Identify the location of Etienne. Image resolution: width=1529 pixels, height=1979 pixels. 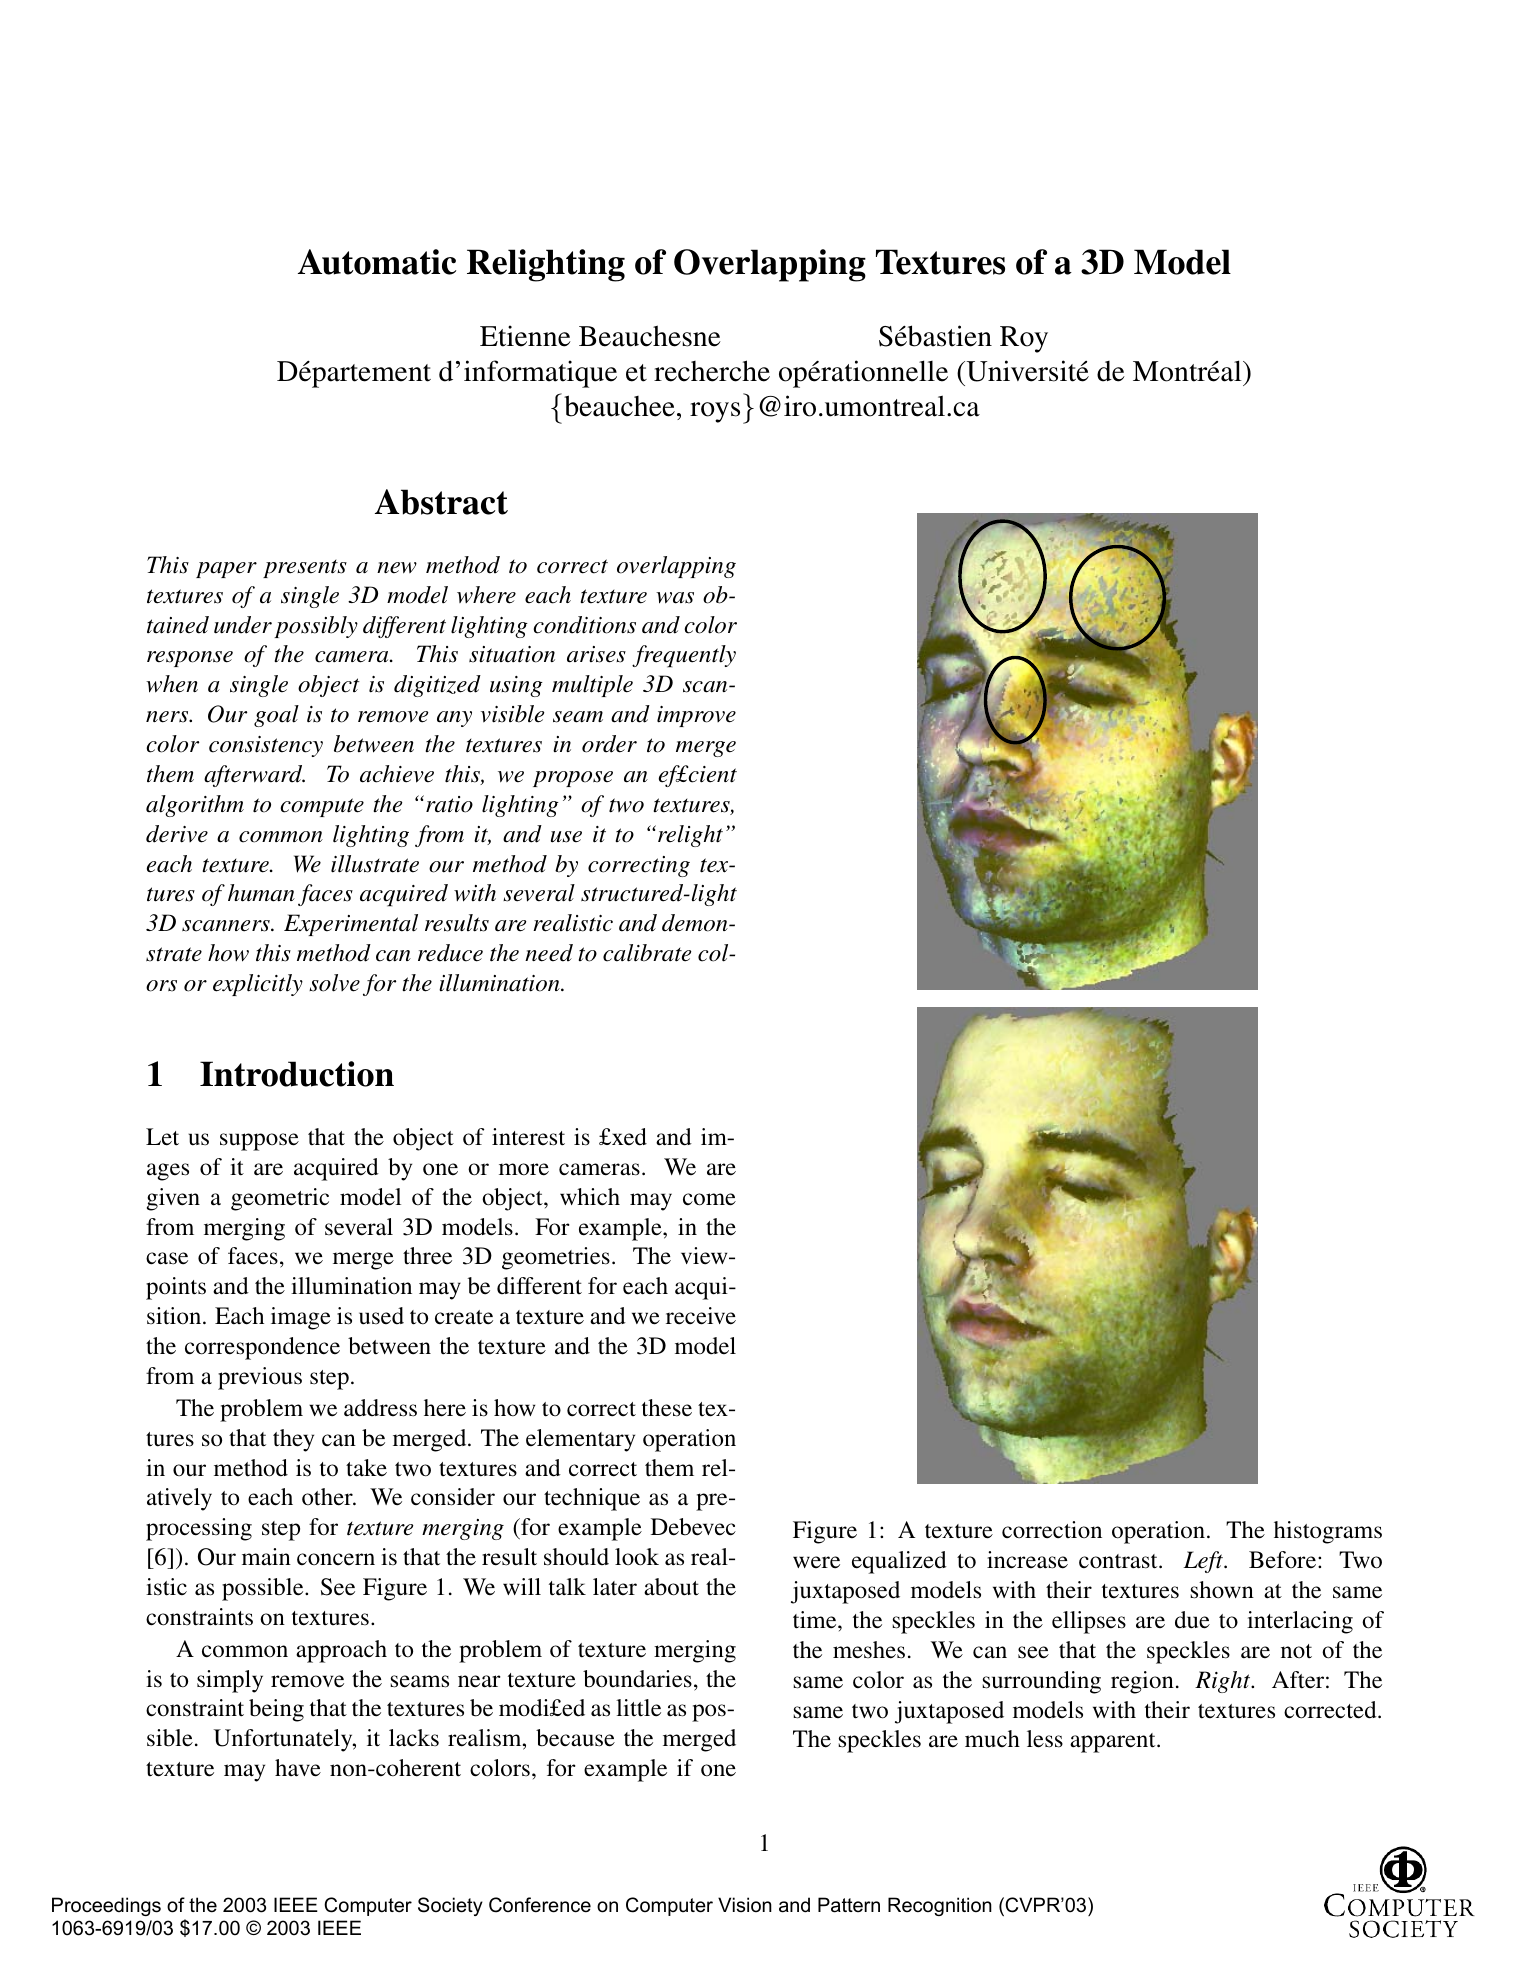
(525, 336).
